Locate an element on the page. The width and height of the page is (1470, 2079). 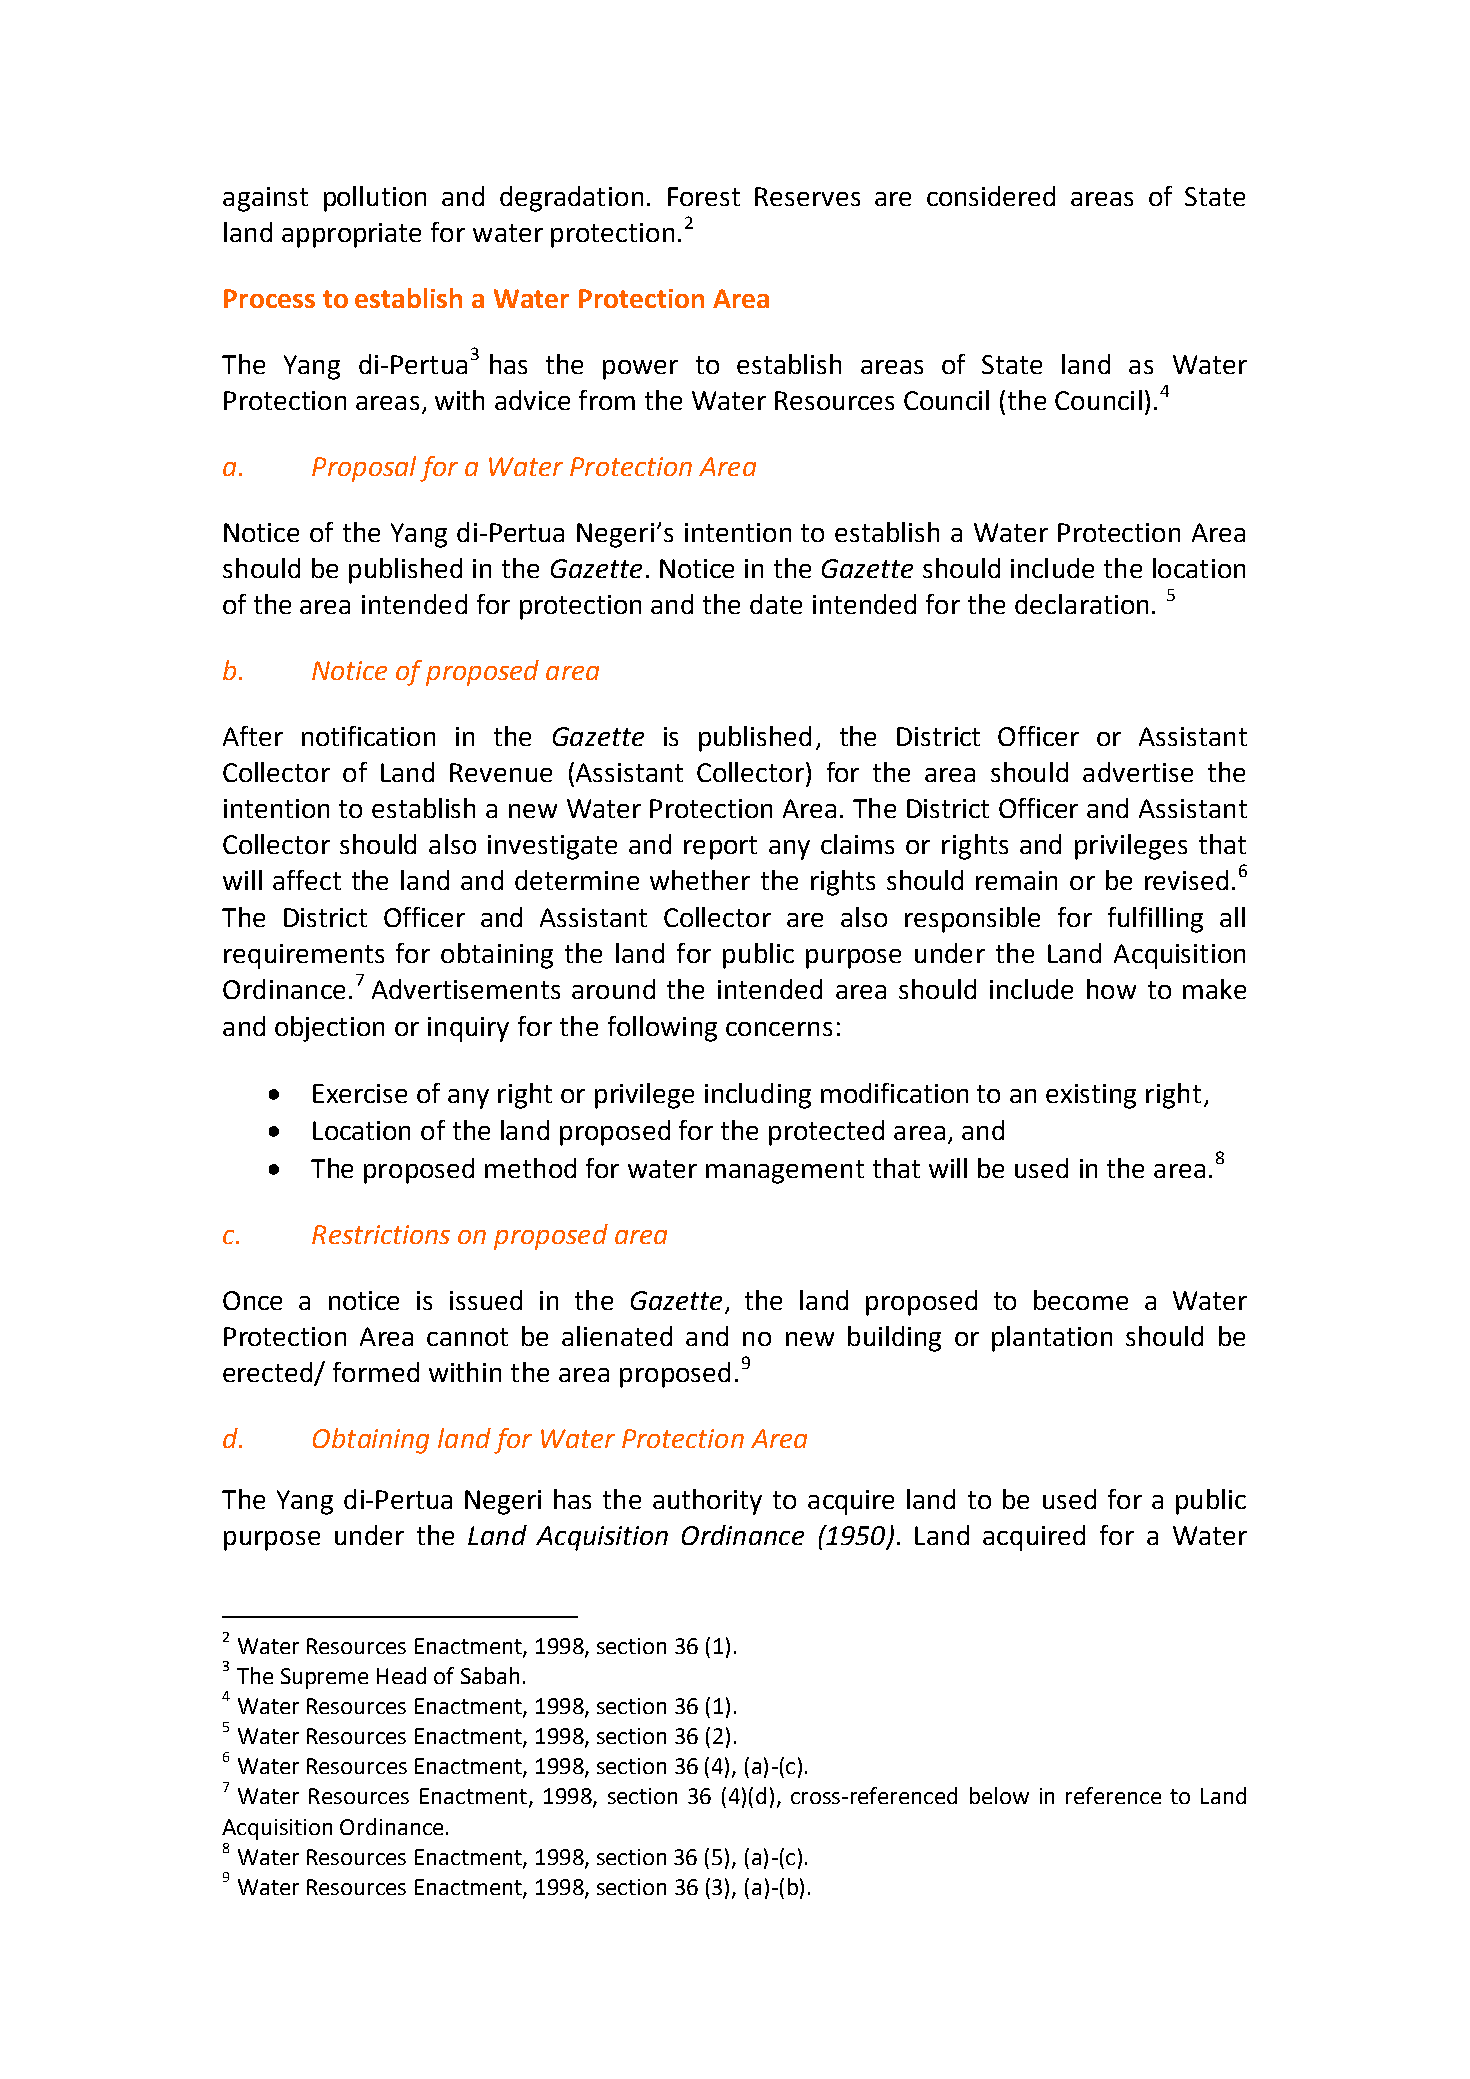
considered is located at coordinates (991, 196).
